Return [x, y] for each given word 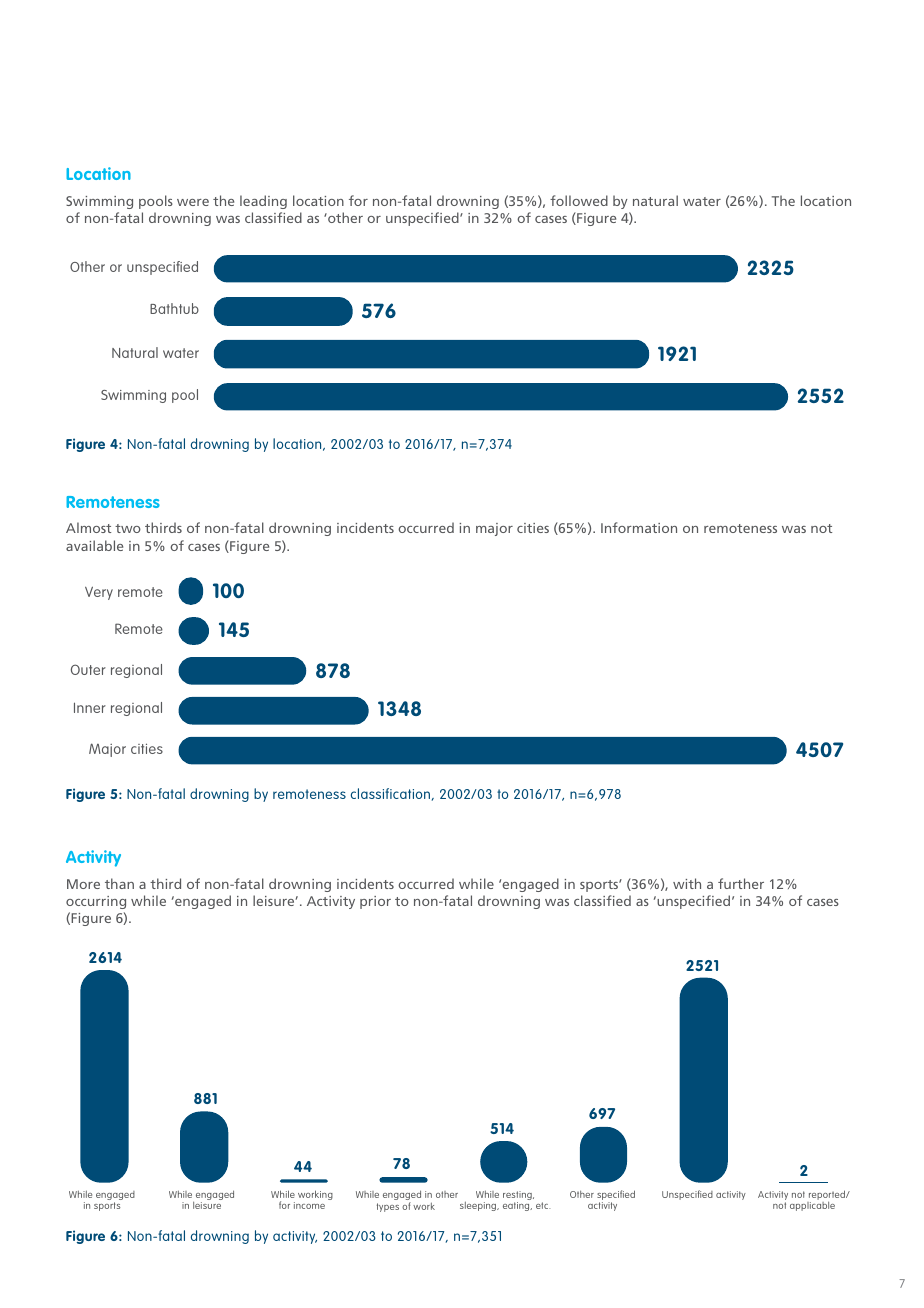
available [94, 545]
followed [579, 200]
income [309, 1205]
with [687, 883]
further [741, 883]
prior [375, 902]
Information [639, 527]
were [193, 202]
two [128, 528]
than [119, 883]
